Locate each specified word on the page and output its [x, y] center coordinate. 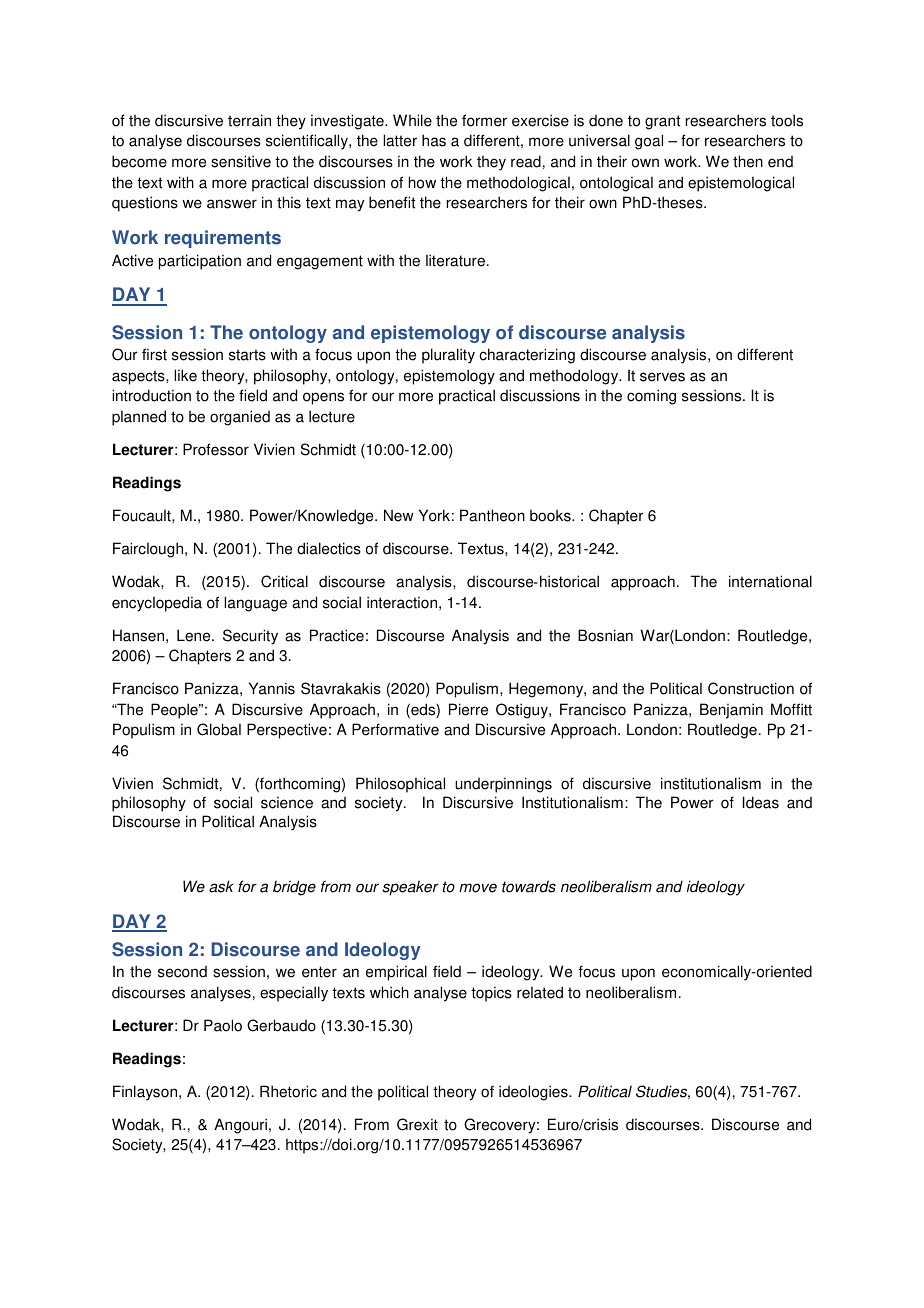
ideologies [534, 1093]
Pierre [468, 709]
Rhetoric [288, 1091]
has [434, 140]
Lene [195, 635]
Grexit [417, 1124]
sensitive [241, 161]
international [770, 581]
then [748, 161]
